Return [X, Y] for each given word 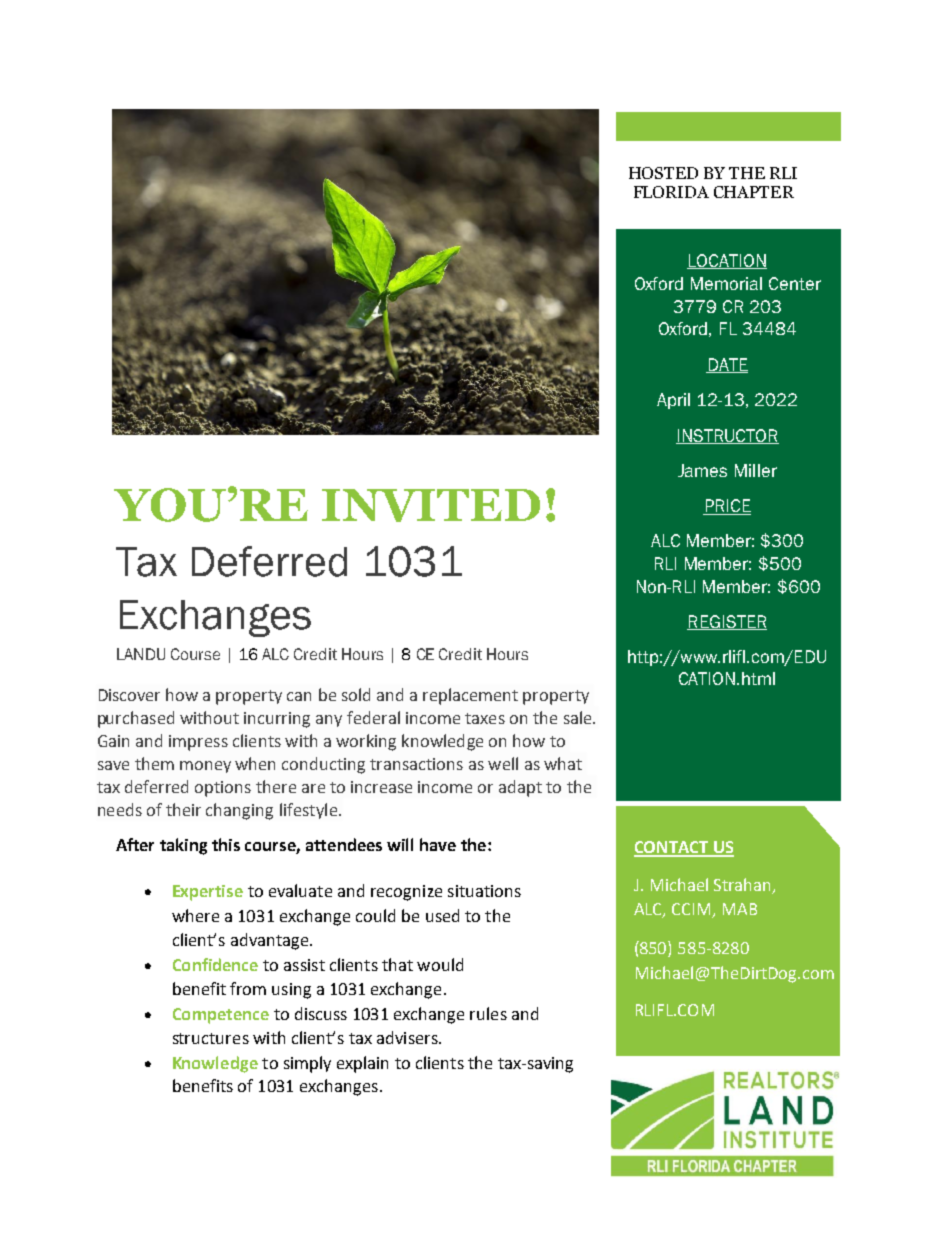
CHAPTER [754, 192]
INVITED [431, 505]
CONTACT [672, 848]
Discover [129, 695]
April [673, 401]
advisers [408, 1037]
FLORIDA [671, 192]
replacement [470, 696]
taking [183, 846]
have [438, 844]
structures [211, 1038]
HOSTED [663, 173]
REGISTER [727, 622]
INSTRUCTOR [727, 436]
